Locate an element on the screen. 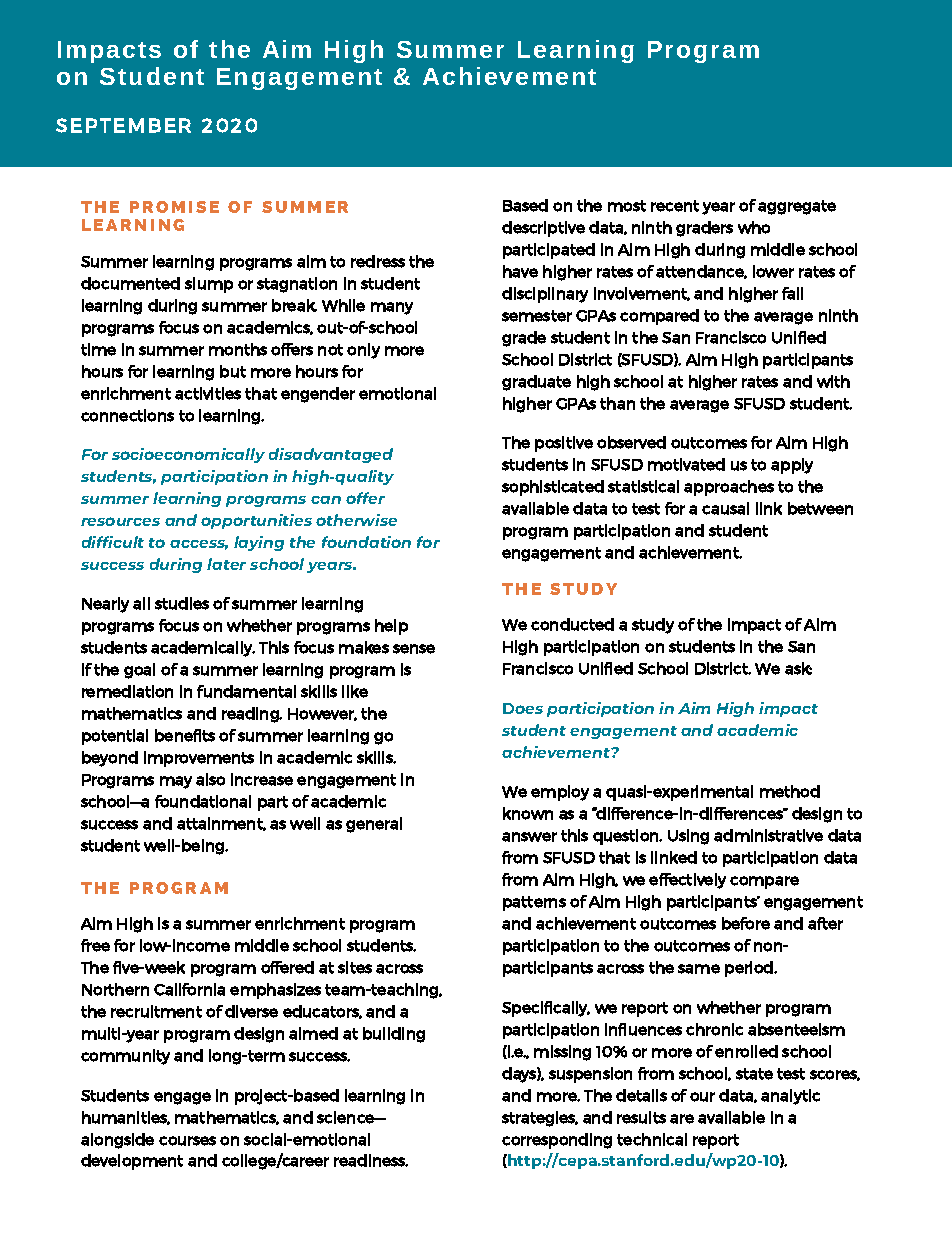  studies is located at coordinates (182, 603).
